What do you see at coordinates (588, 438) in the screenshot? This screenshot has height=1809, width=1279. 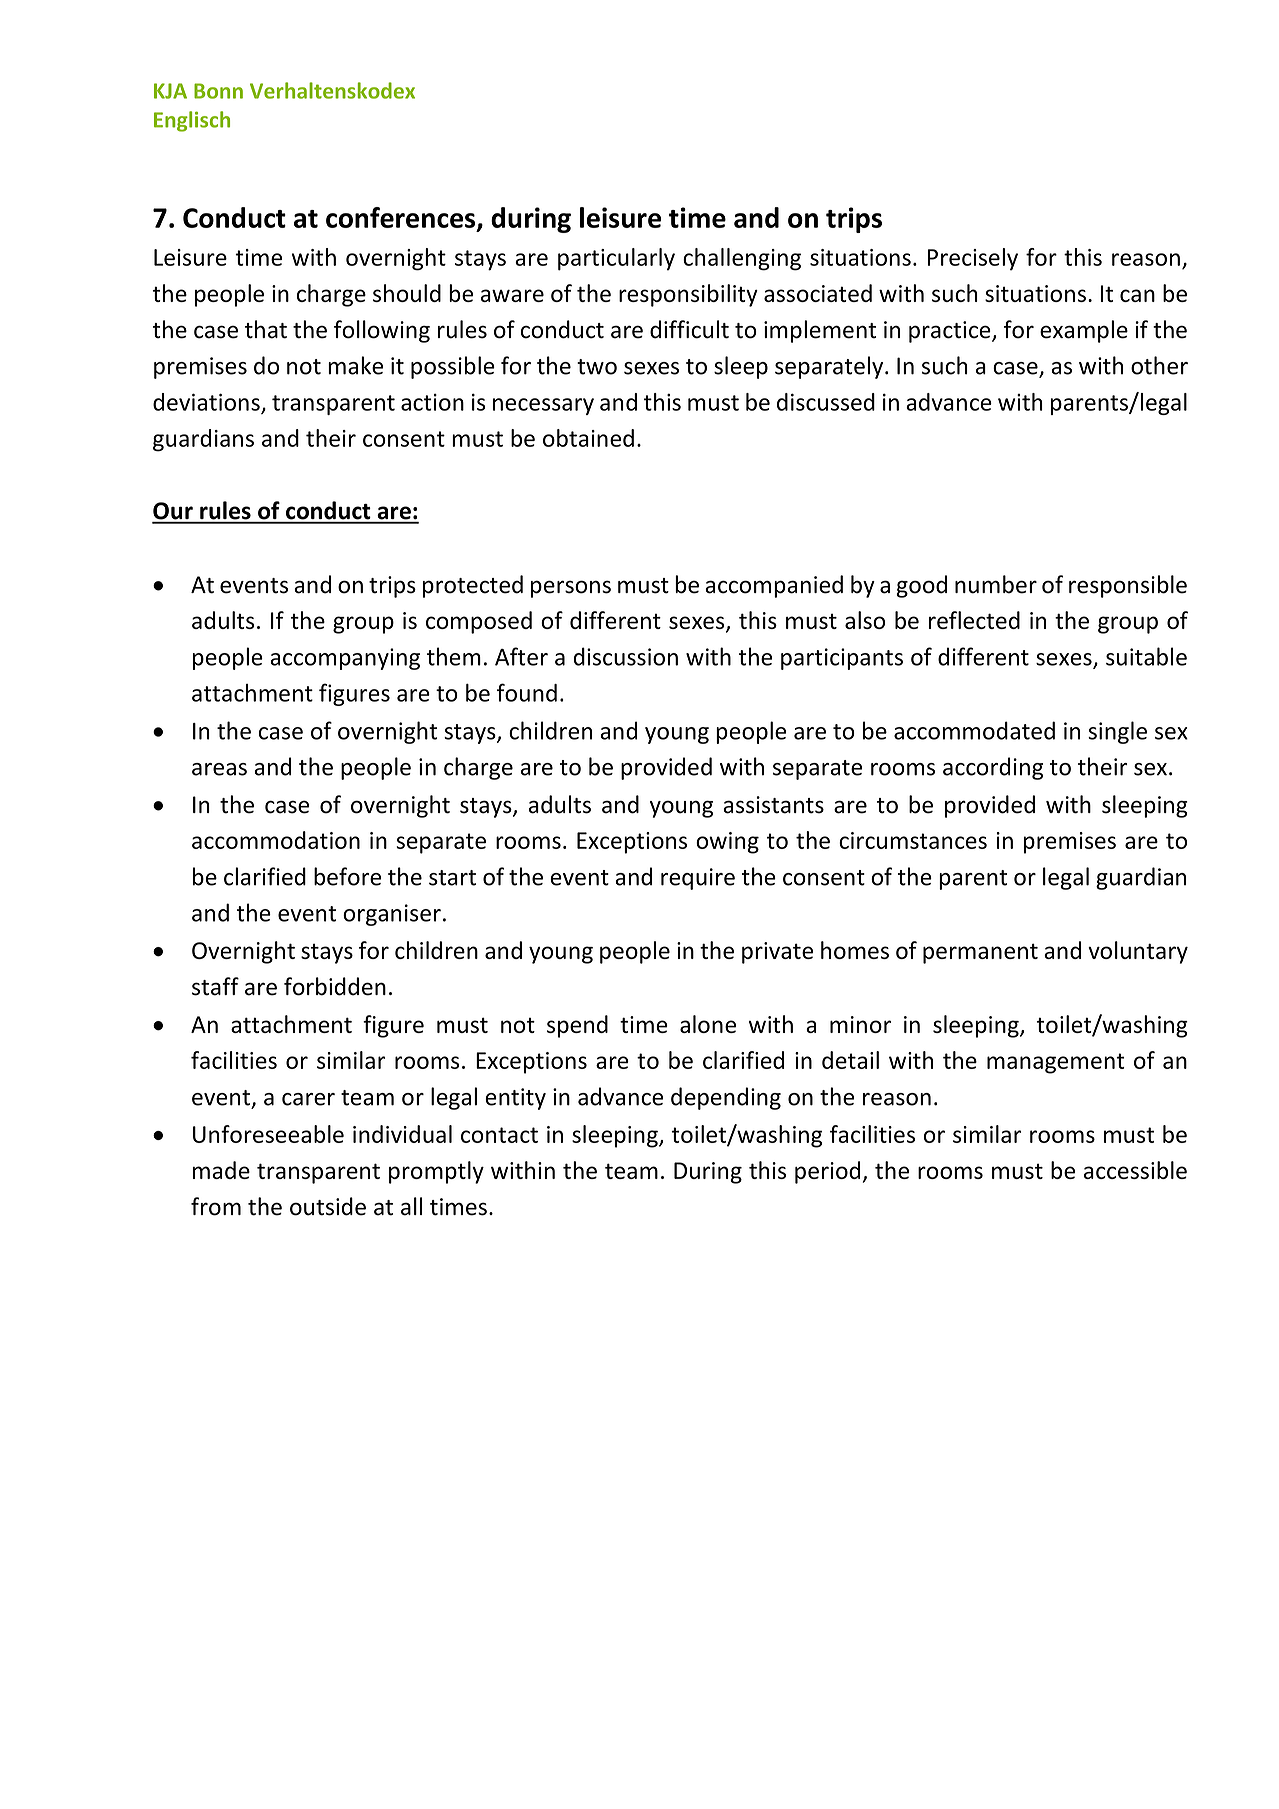 I see `obtained` at bounding box center [588, 438].
